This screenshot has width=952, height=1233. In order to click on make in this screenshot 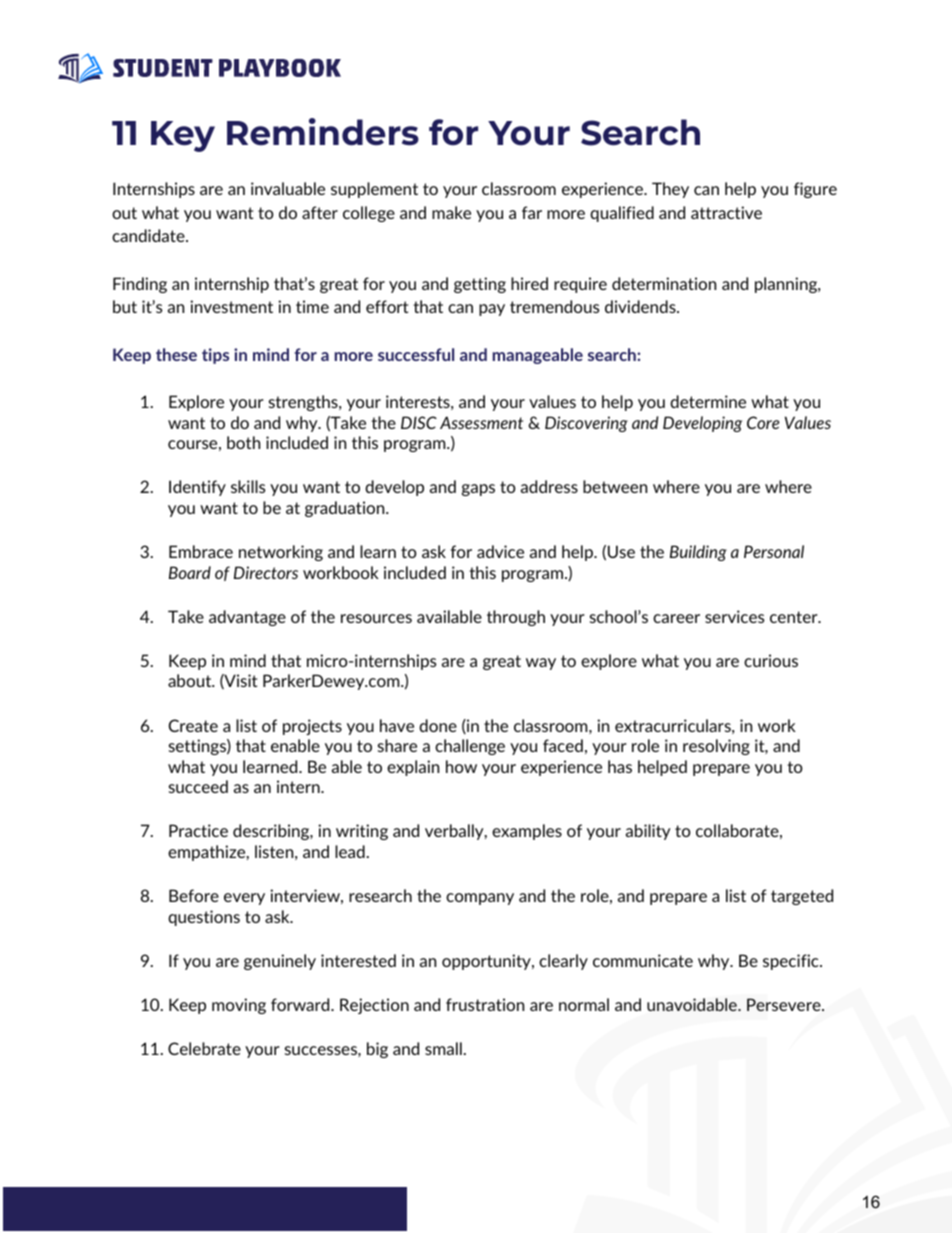, I will do `click(451, 212)`.
